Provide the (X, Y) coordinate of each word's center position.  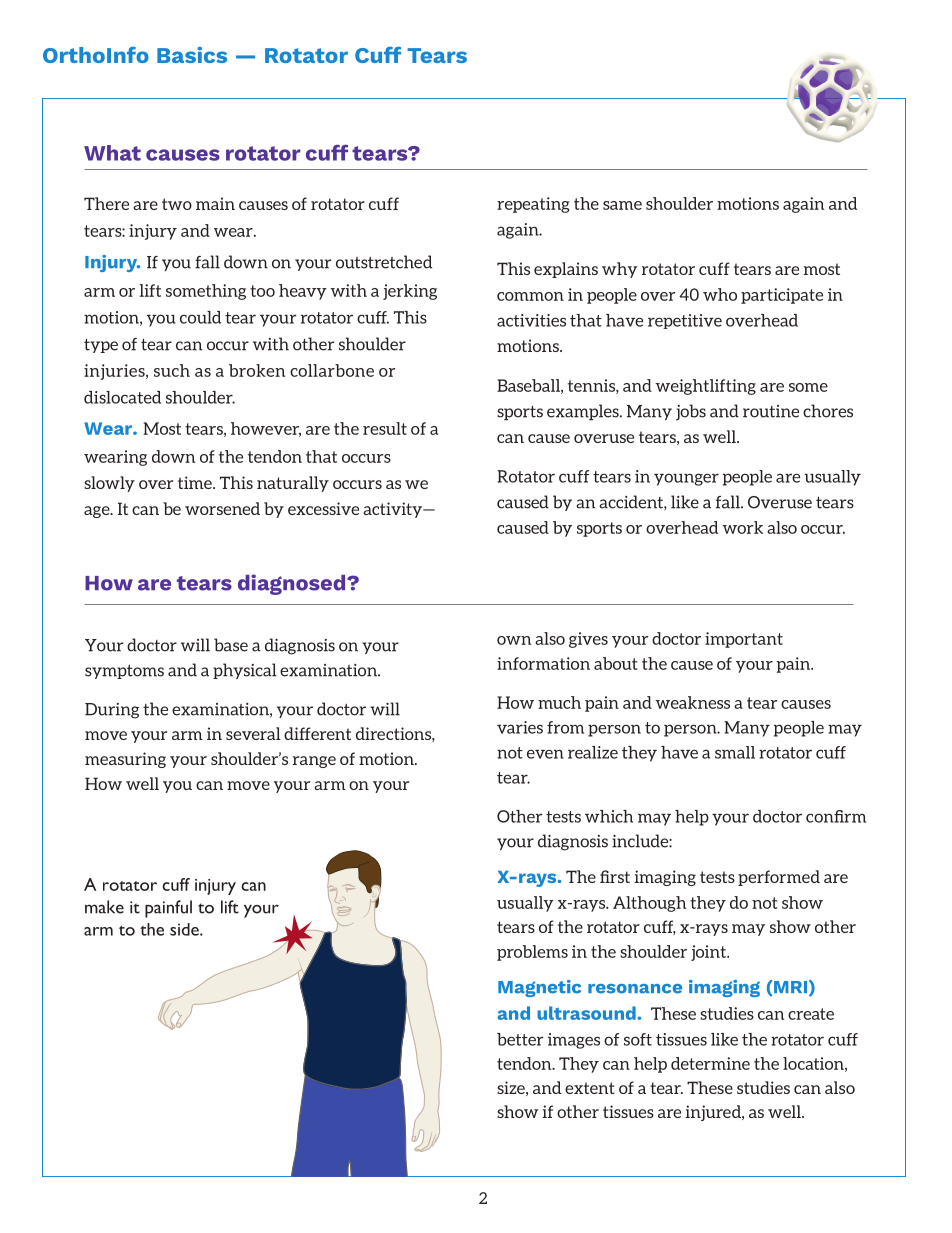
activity (394, 510)
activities (531, 320)
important (744, 640)
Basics (192, 55)
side (185, 929)
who (720, 294)
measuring (125, 760)
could (200, 317)
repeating (533, 205)
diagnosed (293, 584)
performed (779, 878)
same (622, 205)
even (545, 754)
